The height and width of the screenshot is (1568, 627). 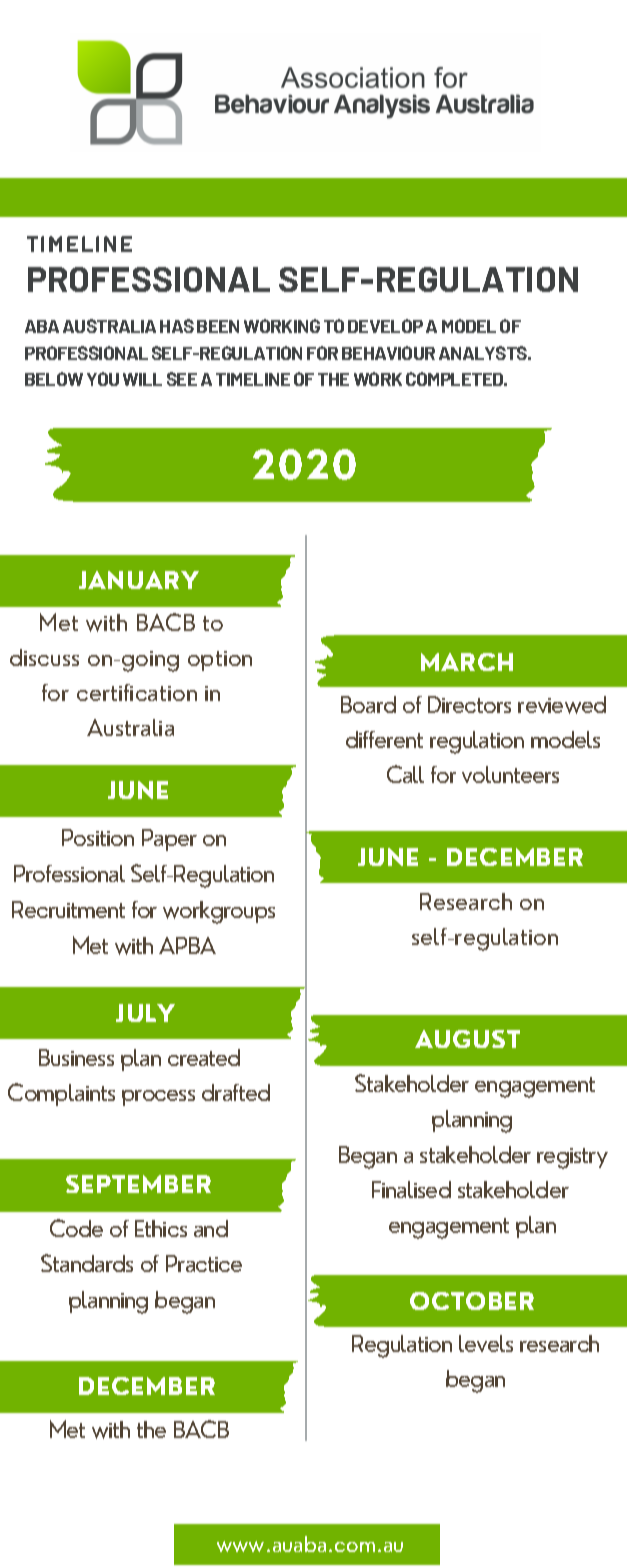 I want to click on JANUARY, so click(x=139, y=580).
